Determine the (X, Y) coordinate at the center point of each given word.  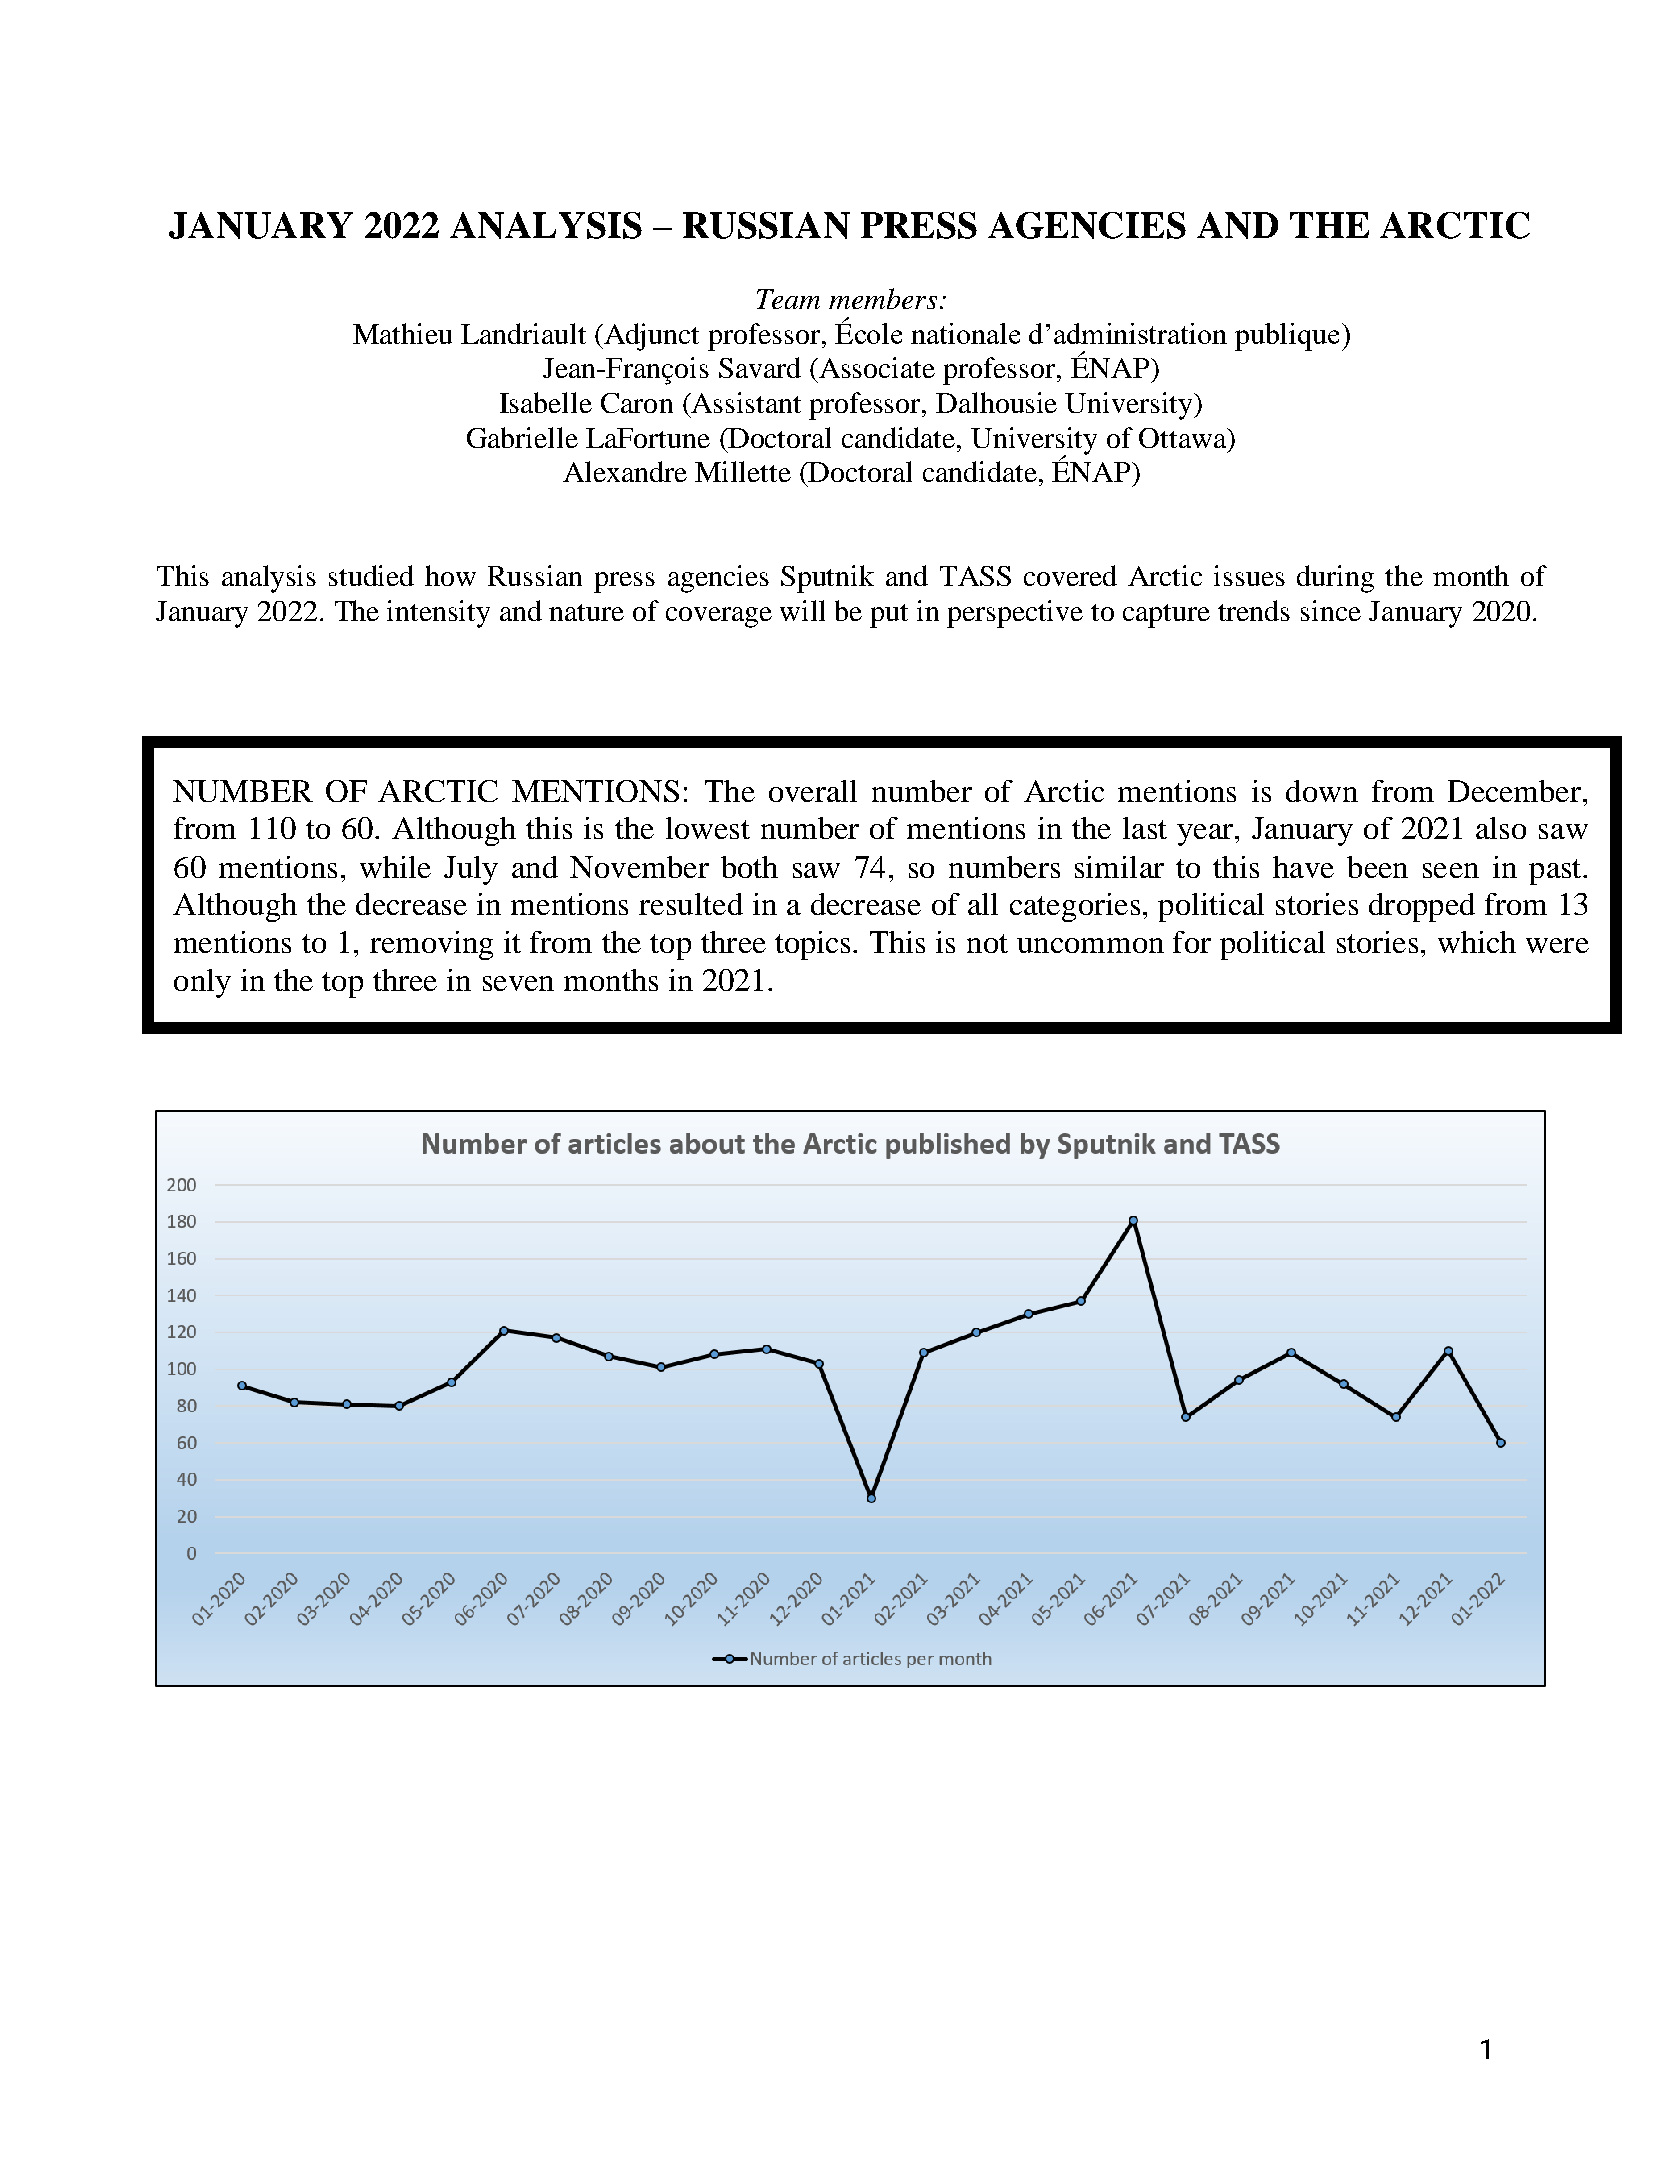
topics (814, 945)
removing (431, 945)
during (1335, 579)
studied (371, 575)
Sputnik (827, 579)
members (883, 298)
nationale (965, 333)
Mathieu (402, 333)
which (1477, 942)
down (1322, 791)
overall (813, 791)
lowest (708, 828)
